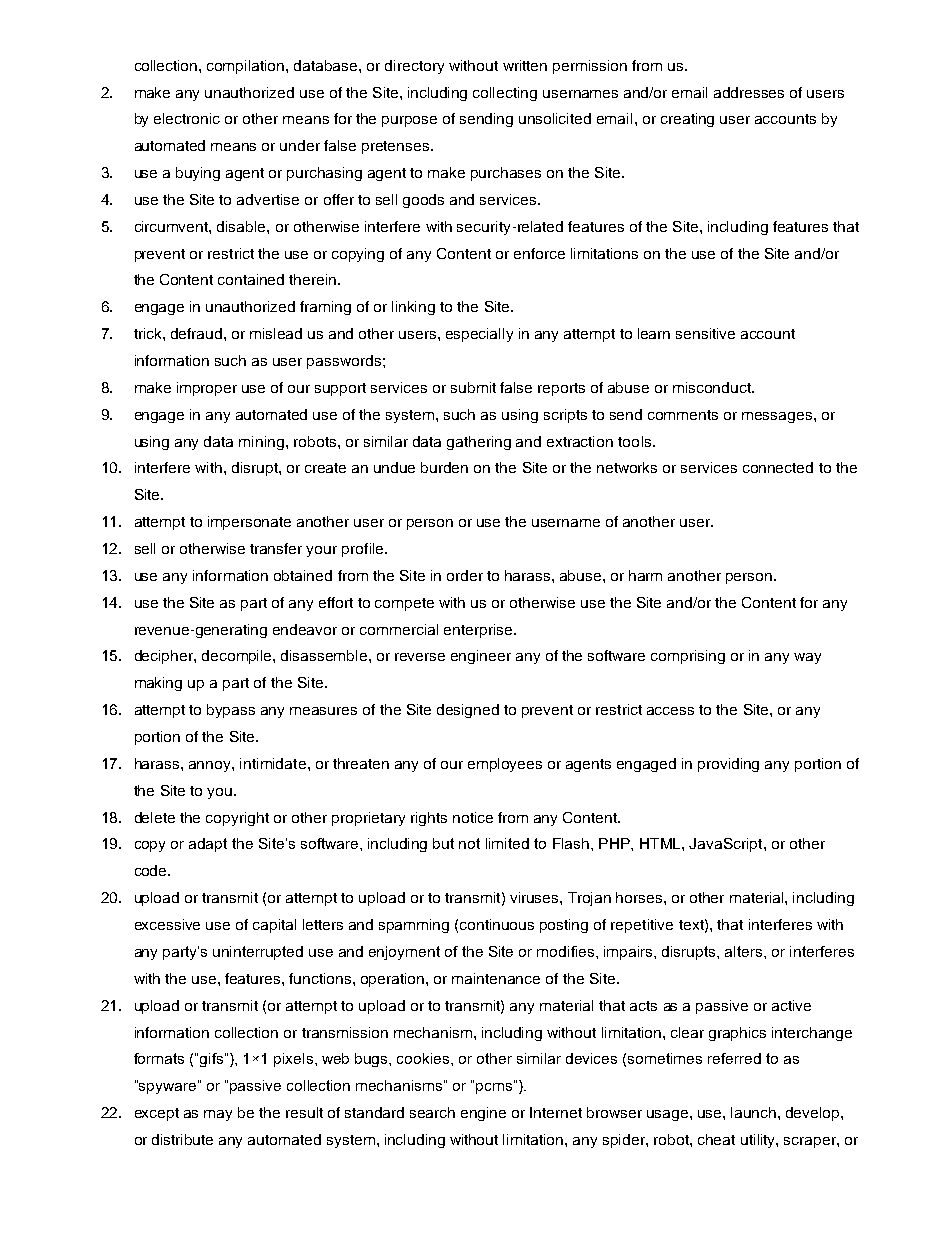 The height and width of the screenshot is (1233, 952). What do you see at coordinates (479, 631) in the screenshot?
I see `enterprise` at bounding box center [479, 631].
